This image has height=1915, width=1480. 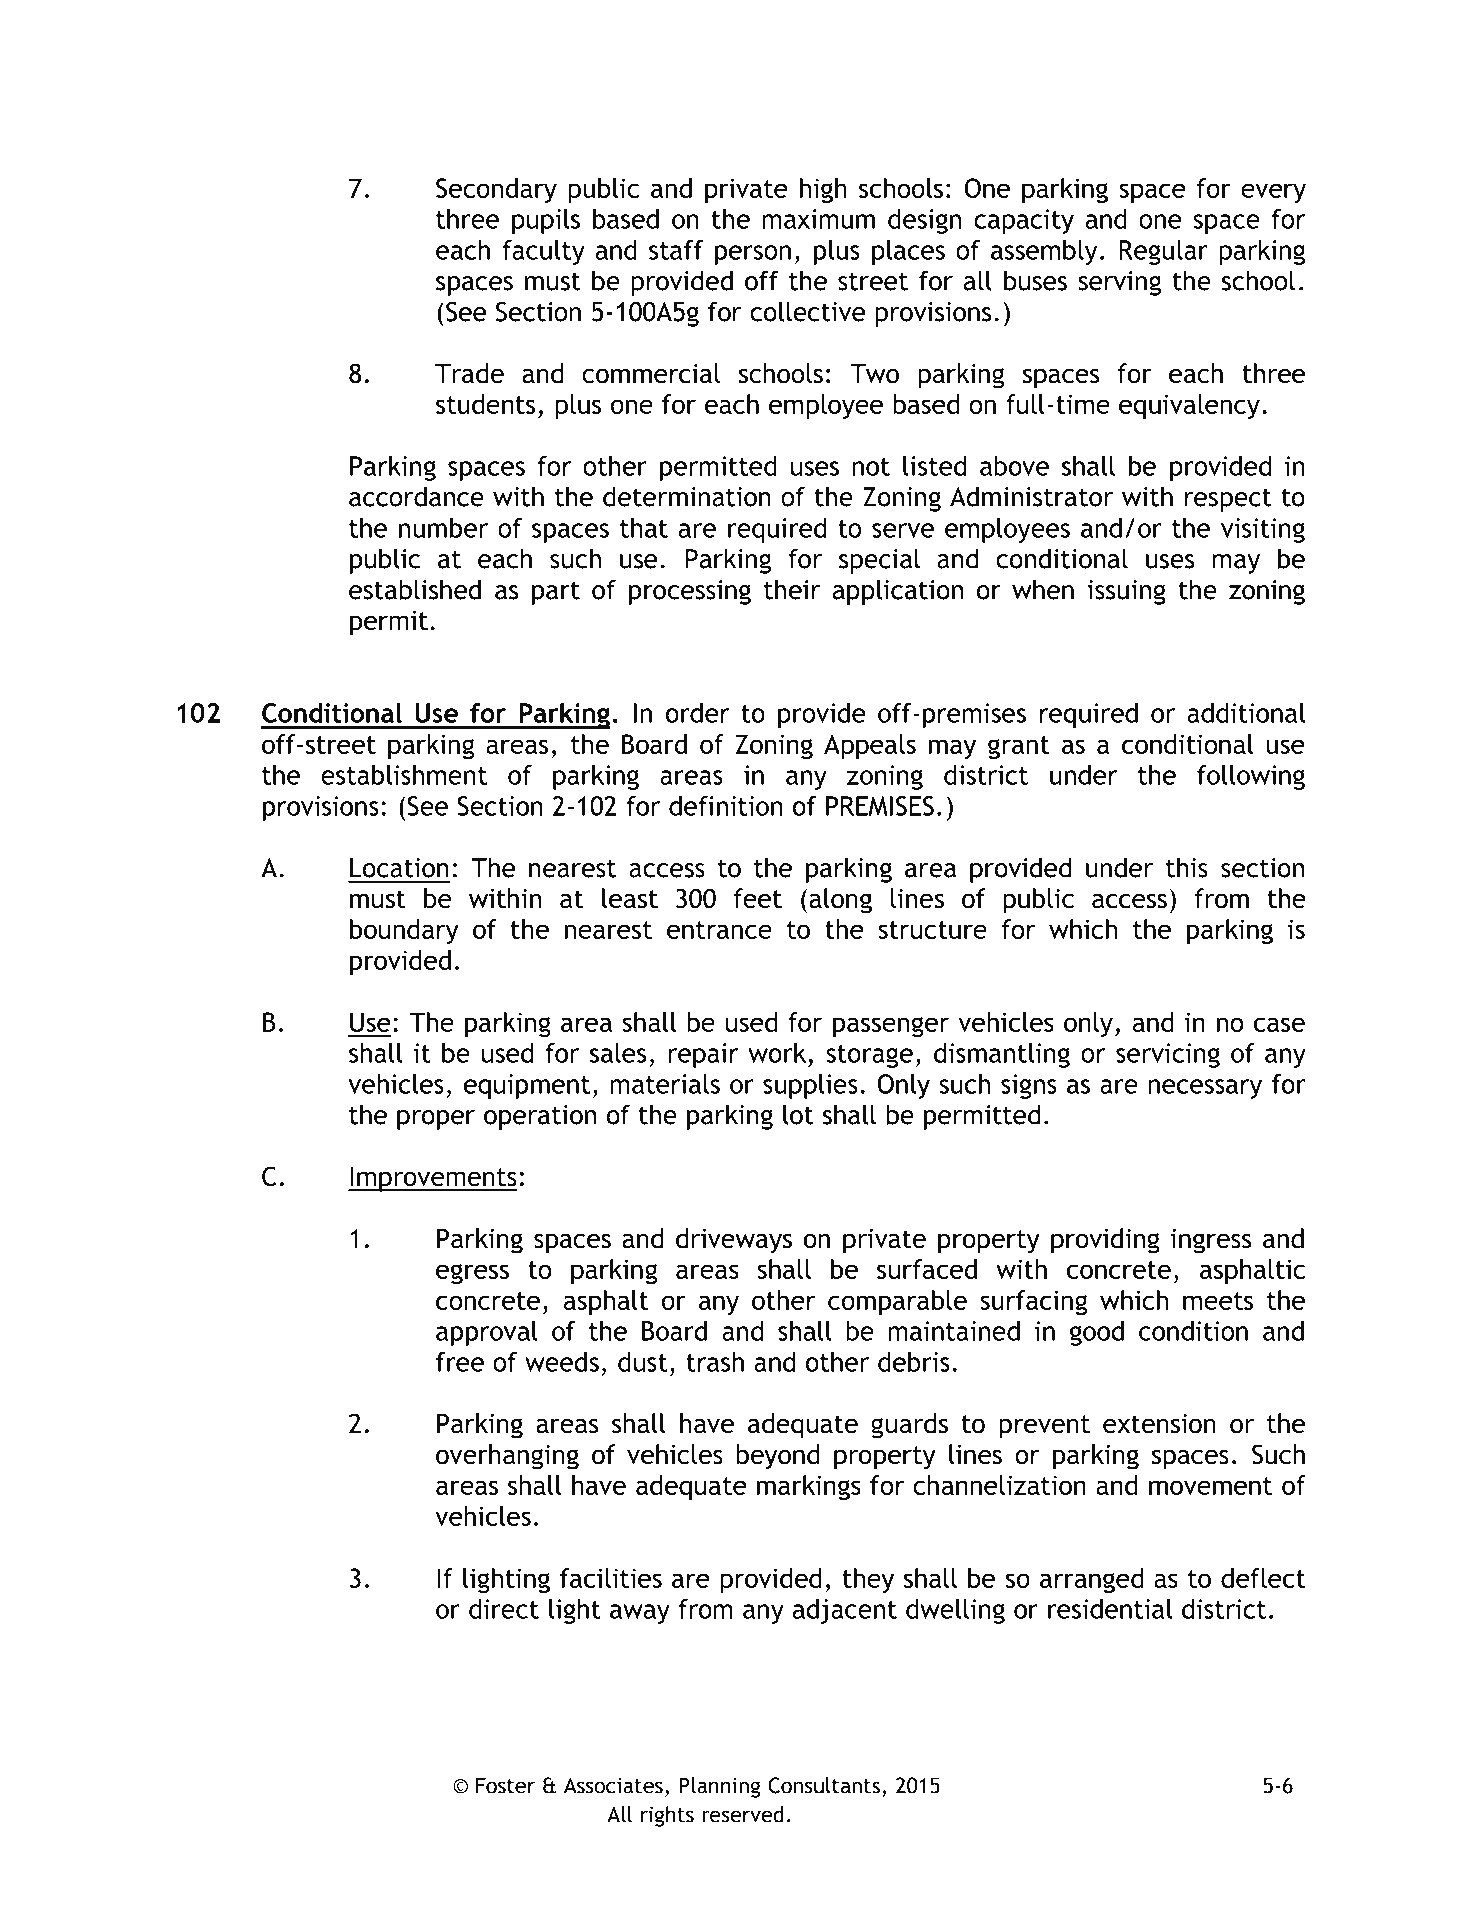 What do you see at coordinates (1163, 252) in the image?
I see `Regular` at bounding box center [1163, 252].
